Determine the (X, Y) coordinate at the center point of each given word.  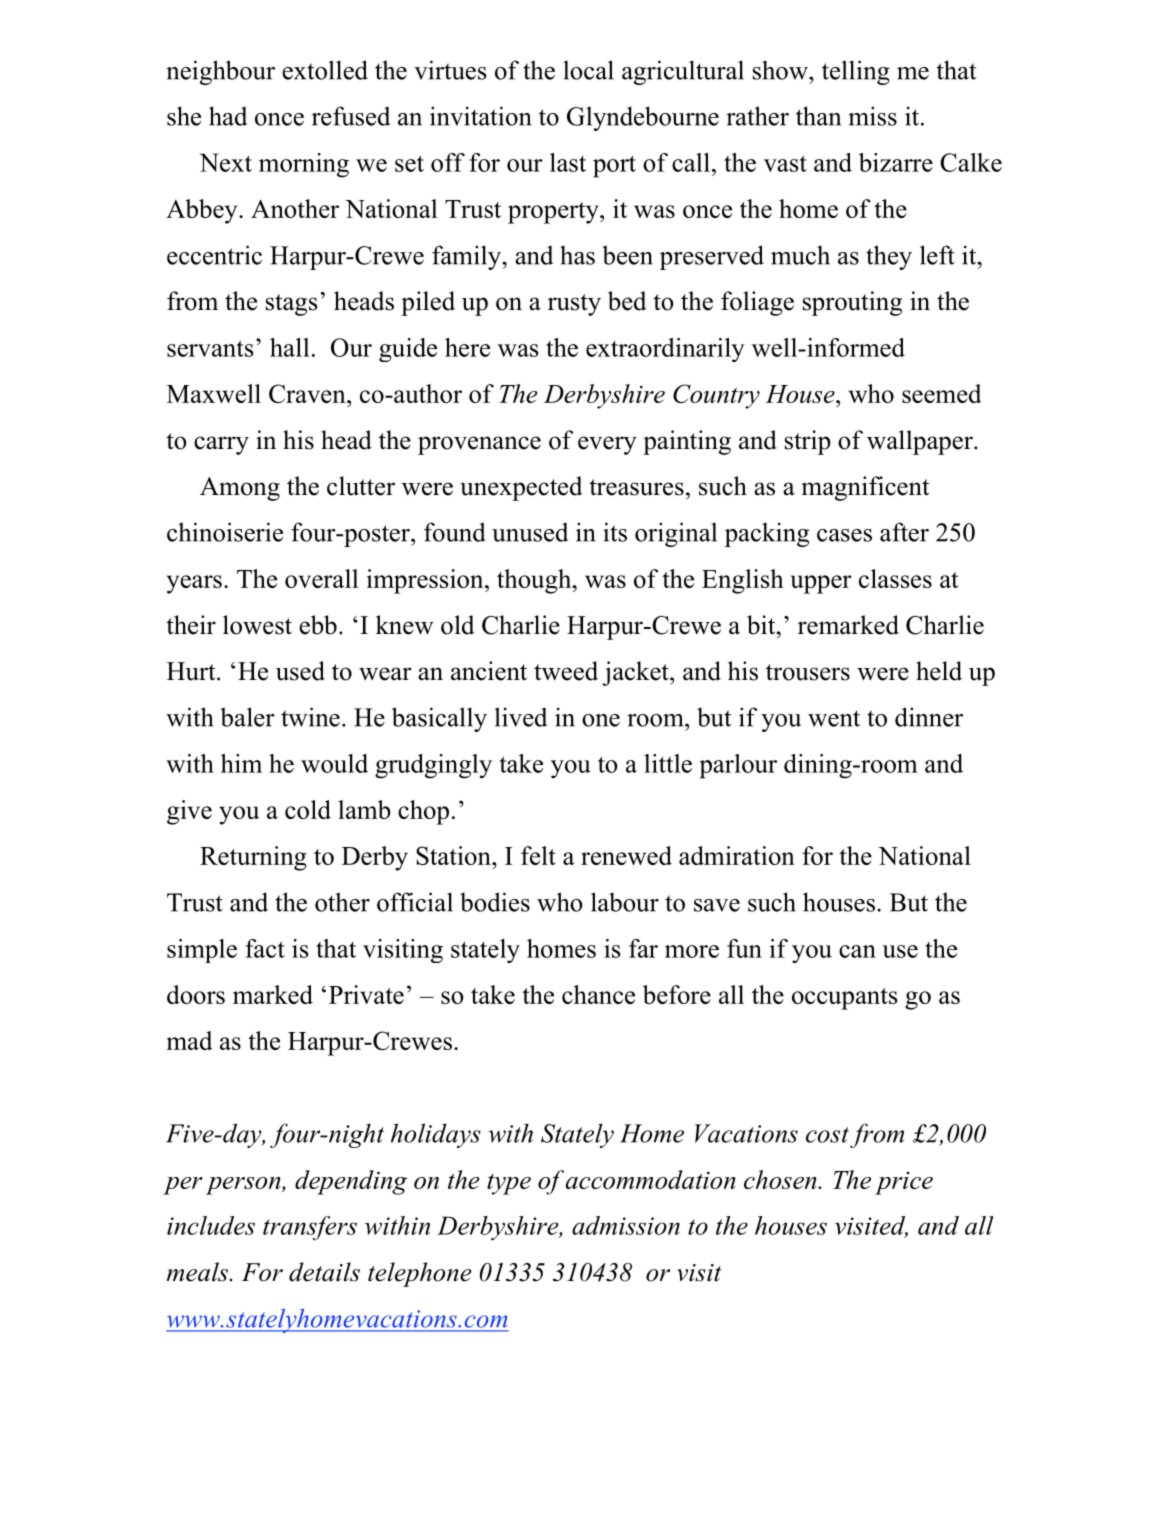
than (818, 116)
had (228, 116)
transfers (310, 1228)
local (588, 70)
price (904, 1183)
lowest (257, 625)
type (509, 1184)
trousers (808, 672)
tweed (566, 671)
